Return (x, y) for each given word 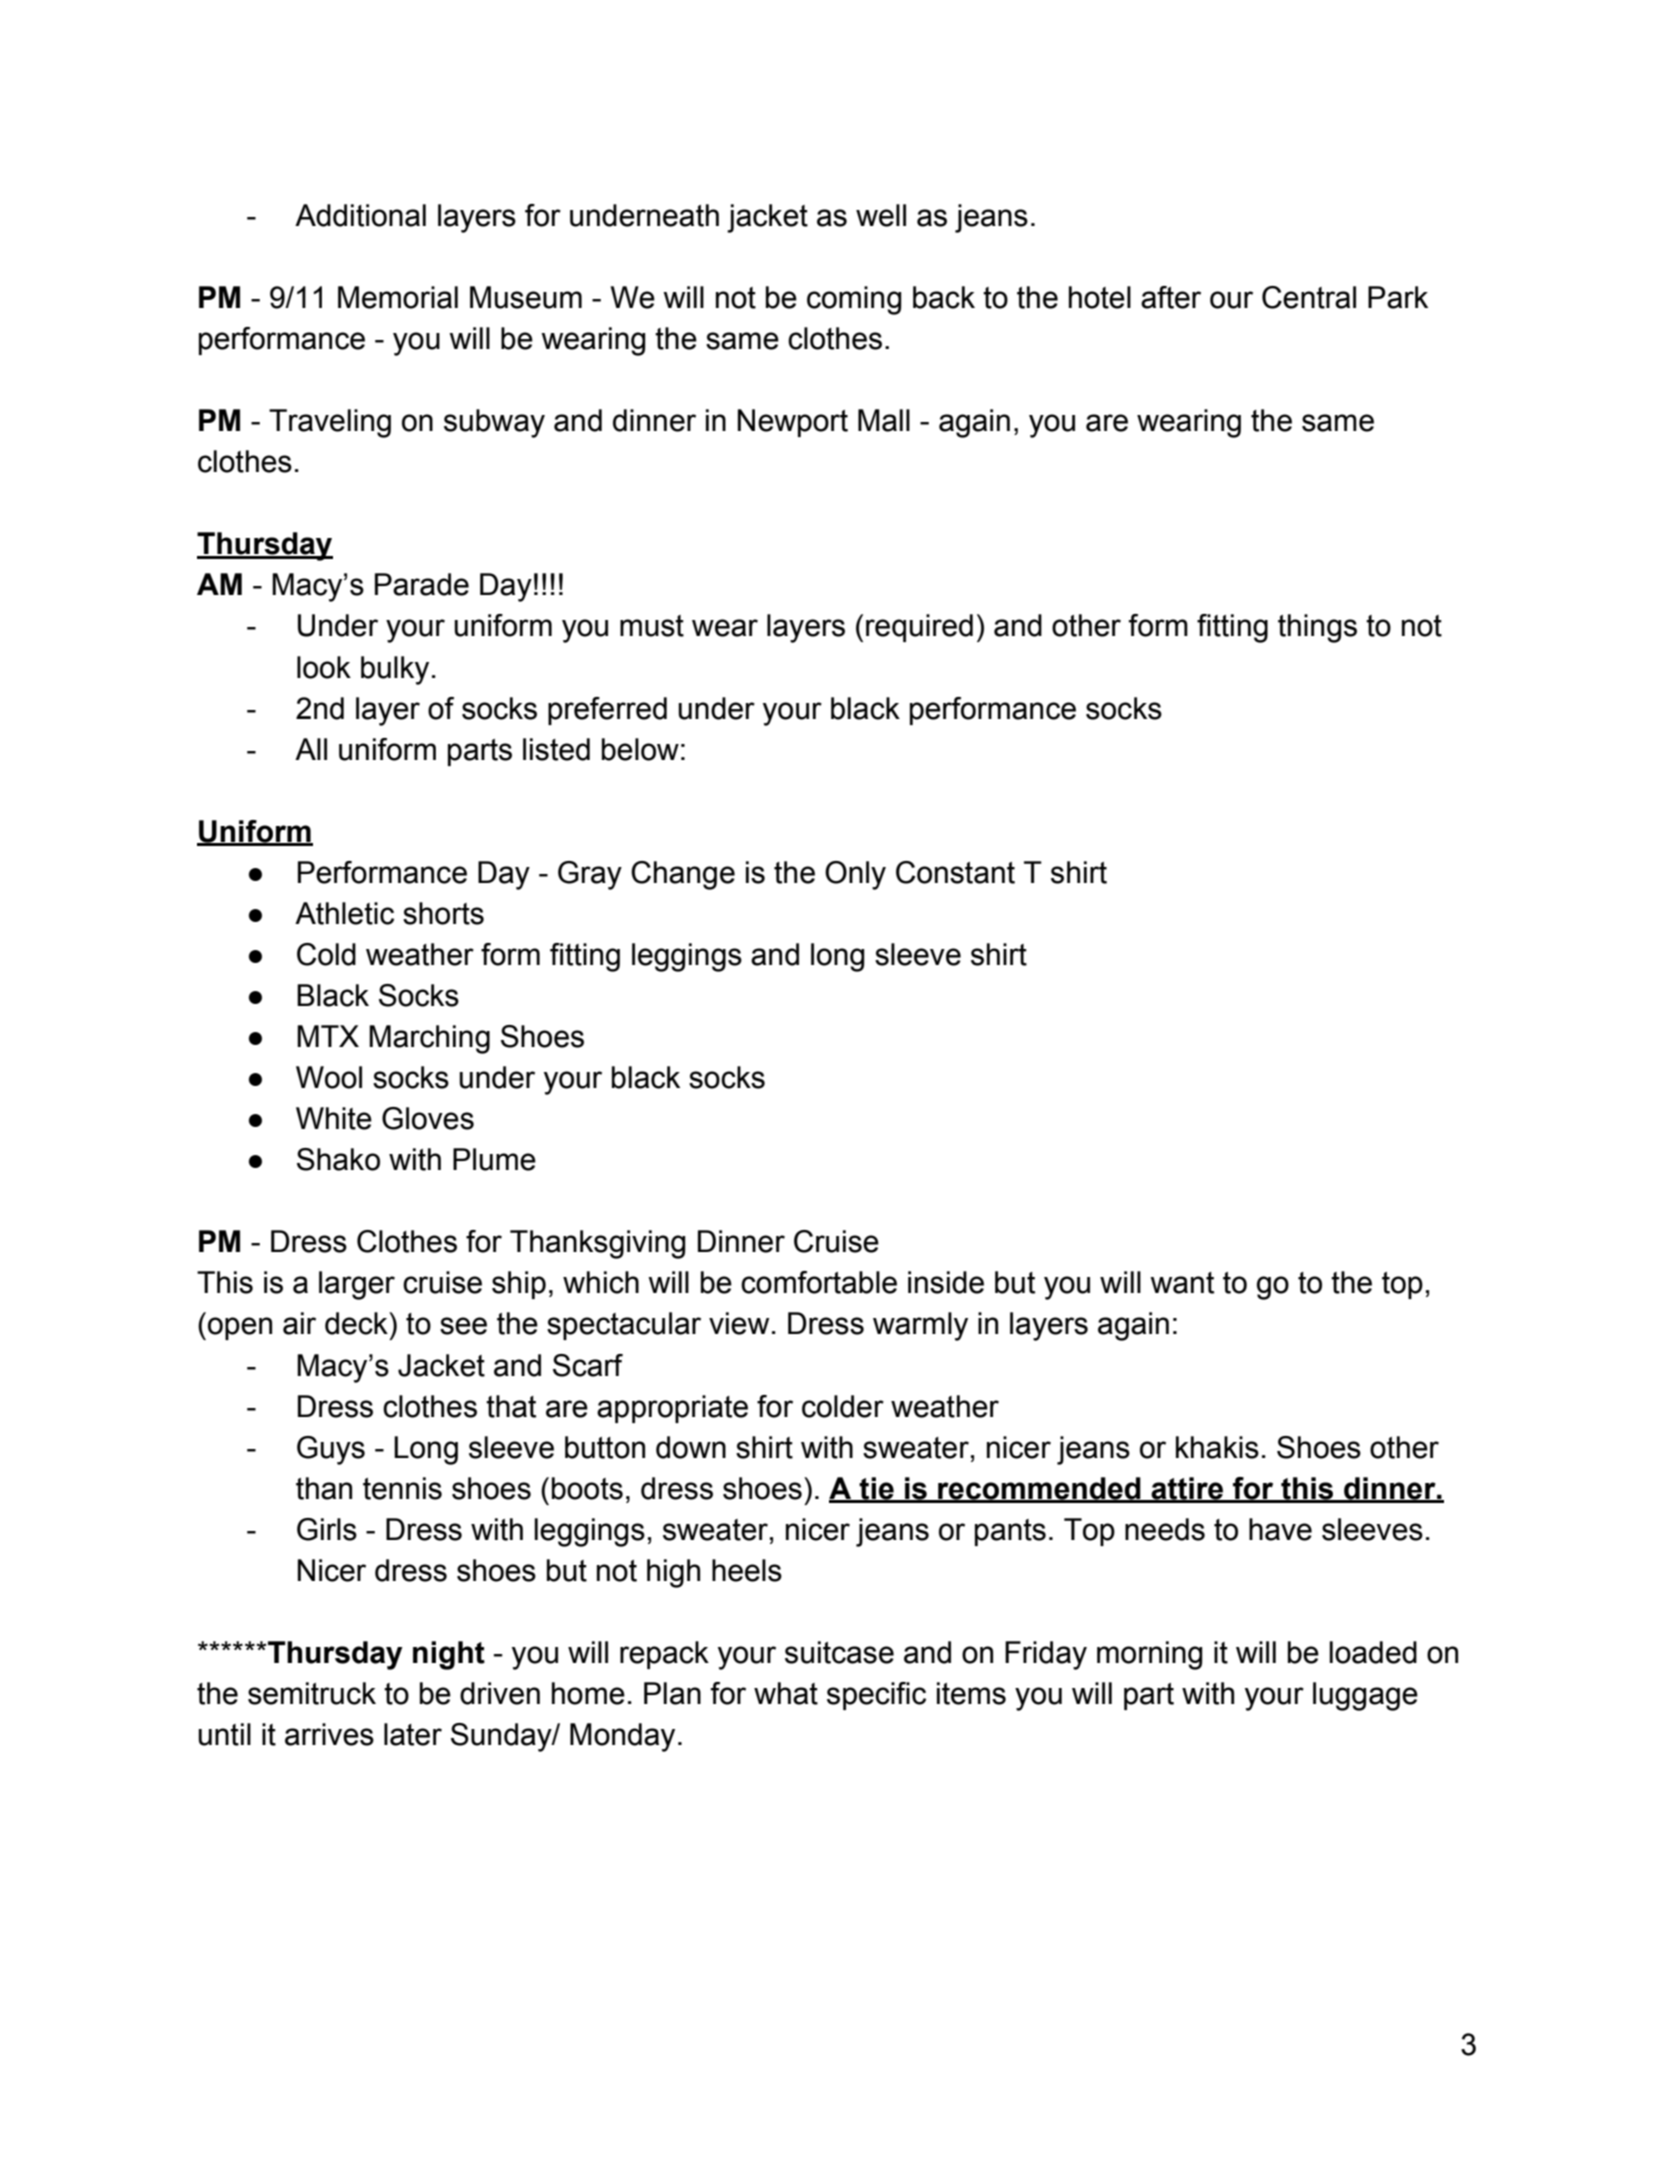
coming (854, 300)
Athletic (344, 913)
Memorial (398, 297)
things (1317, 628)
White (334, 1118)
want (1182, 1283)
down (691, 1447)
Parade (422, 584)
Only (855, 875)
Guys (331, 1450)
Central (1309, 297)
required (919, 628)
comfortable (819, 1282)
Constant (955, 872)
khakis (1217, 1447)
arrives (329, 1734)
